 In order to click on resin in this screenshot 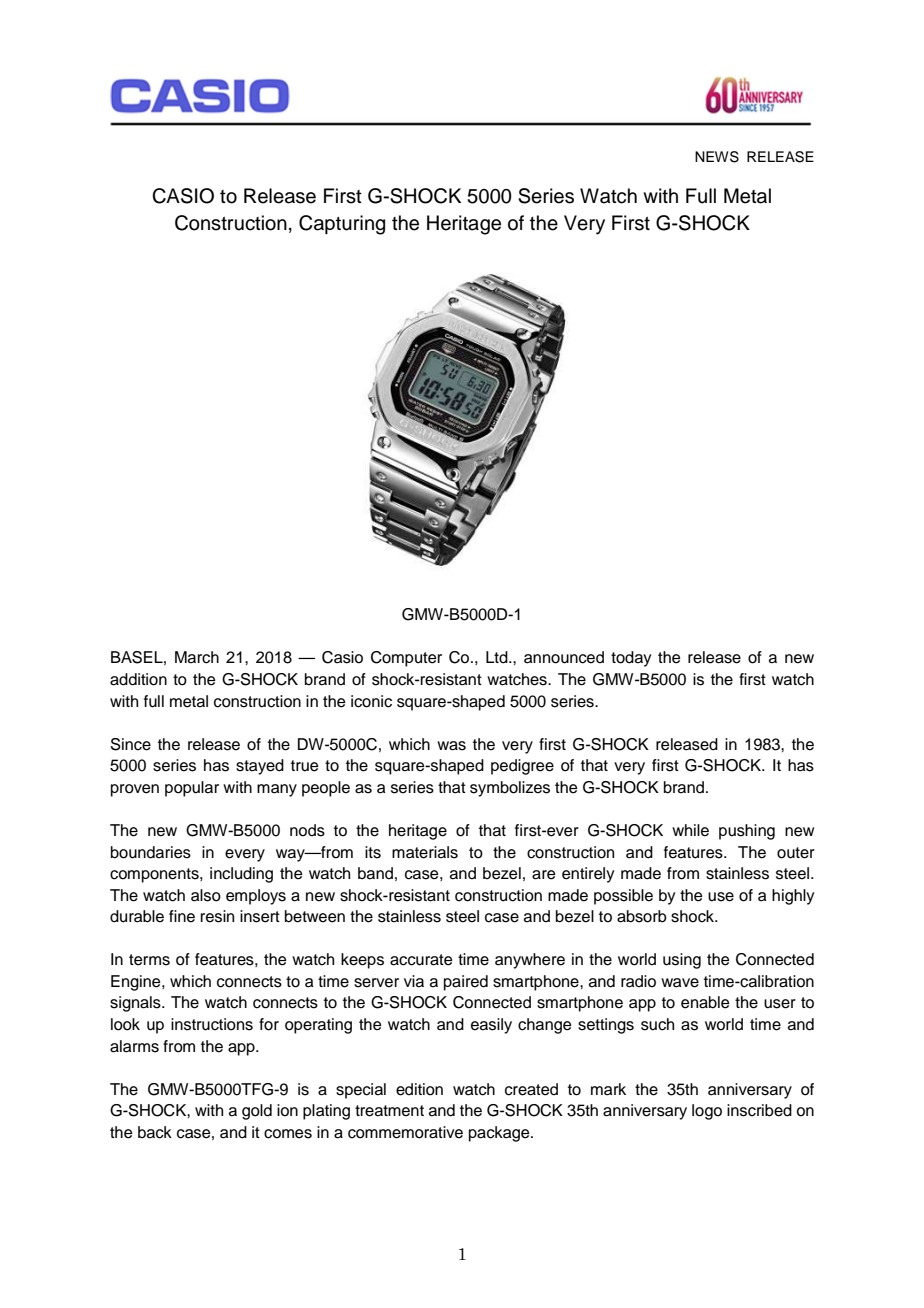, I will do `click(217, 916)`.
